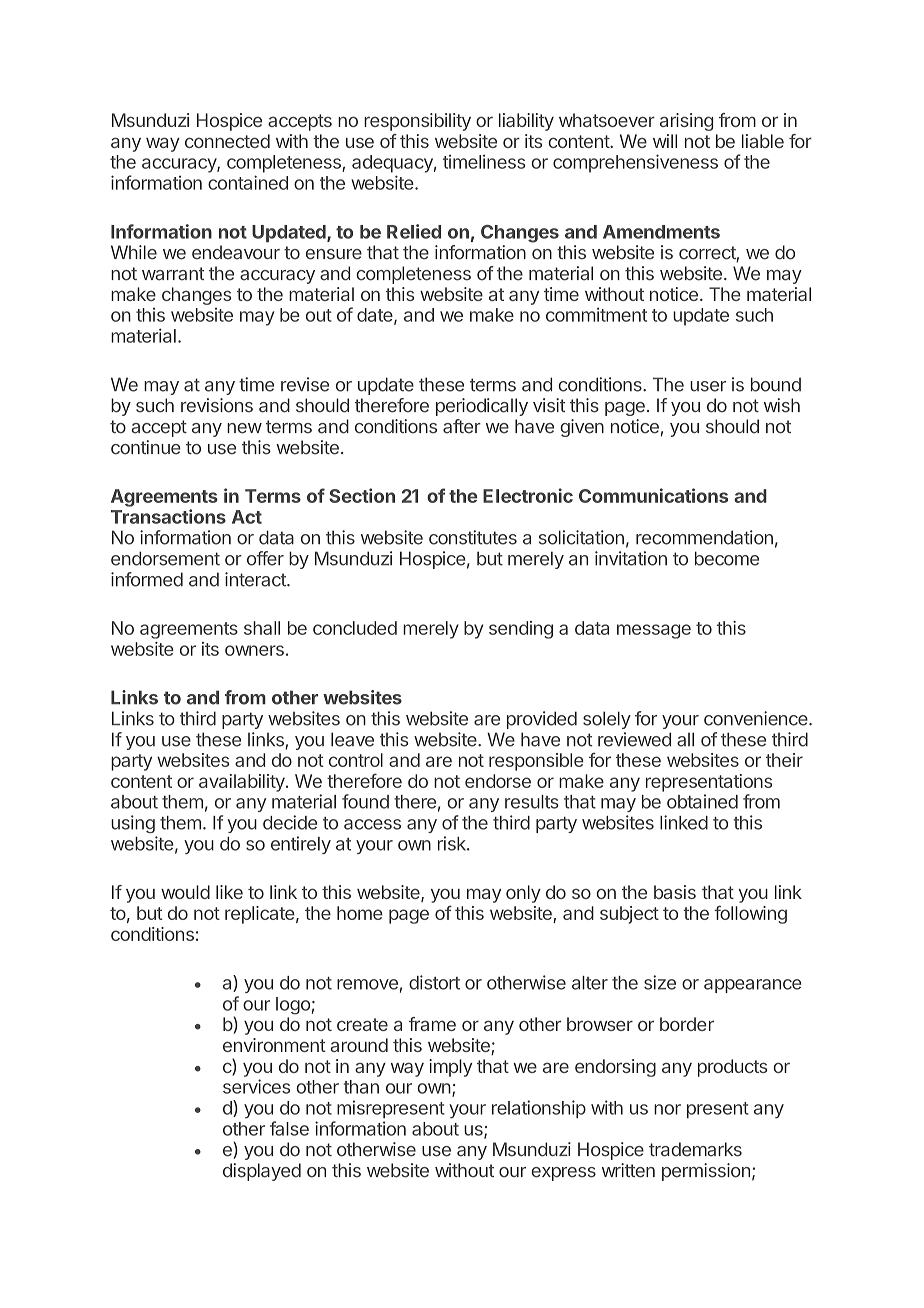 This screenshot has height=1308, width=924. I want to click on obtained, so click(702, 801).
